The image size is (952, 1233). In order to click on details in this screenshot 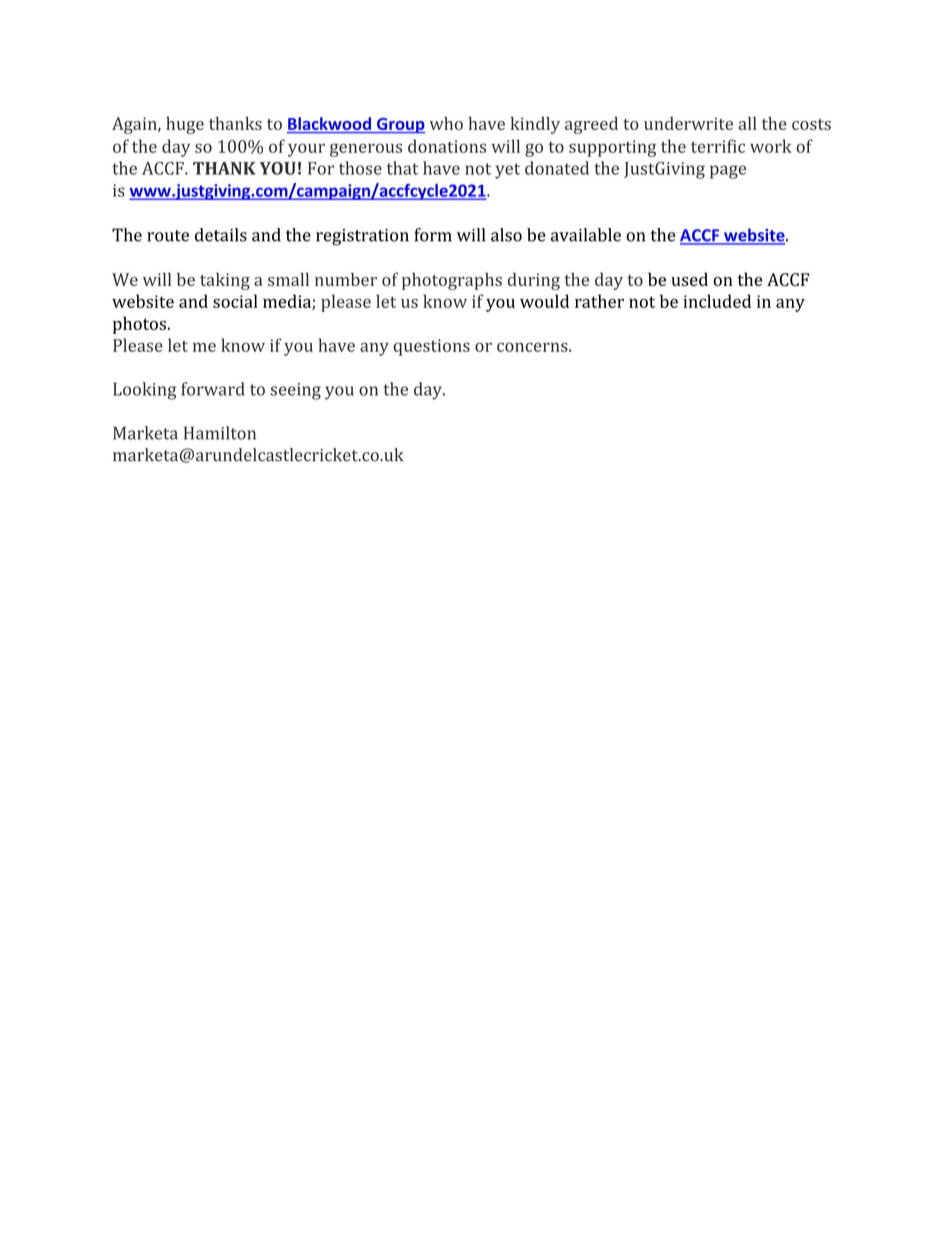, I will do `click(221, 235)`.
